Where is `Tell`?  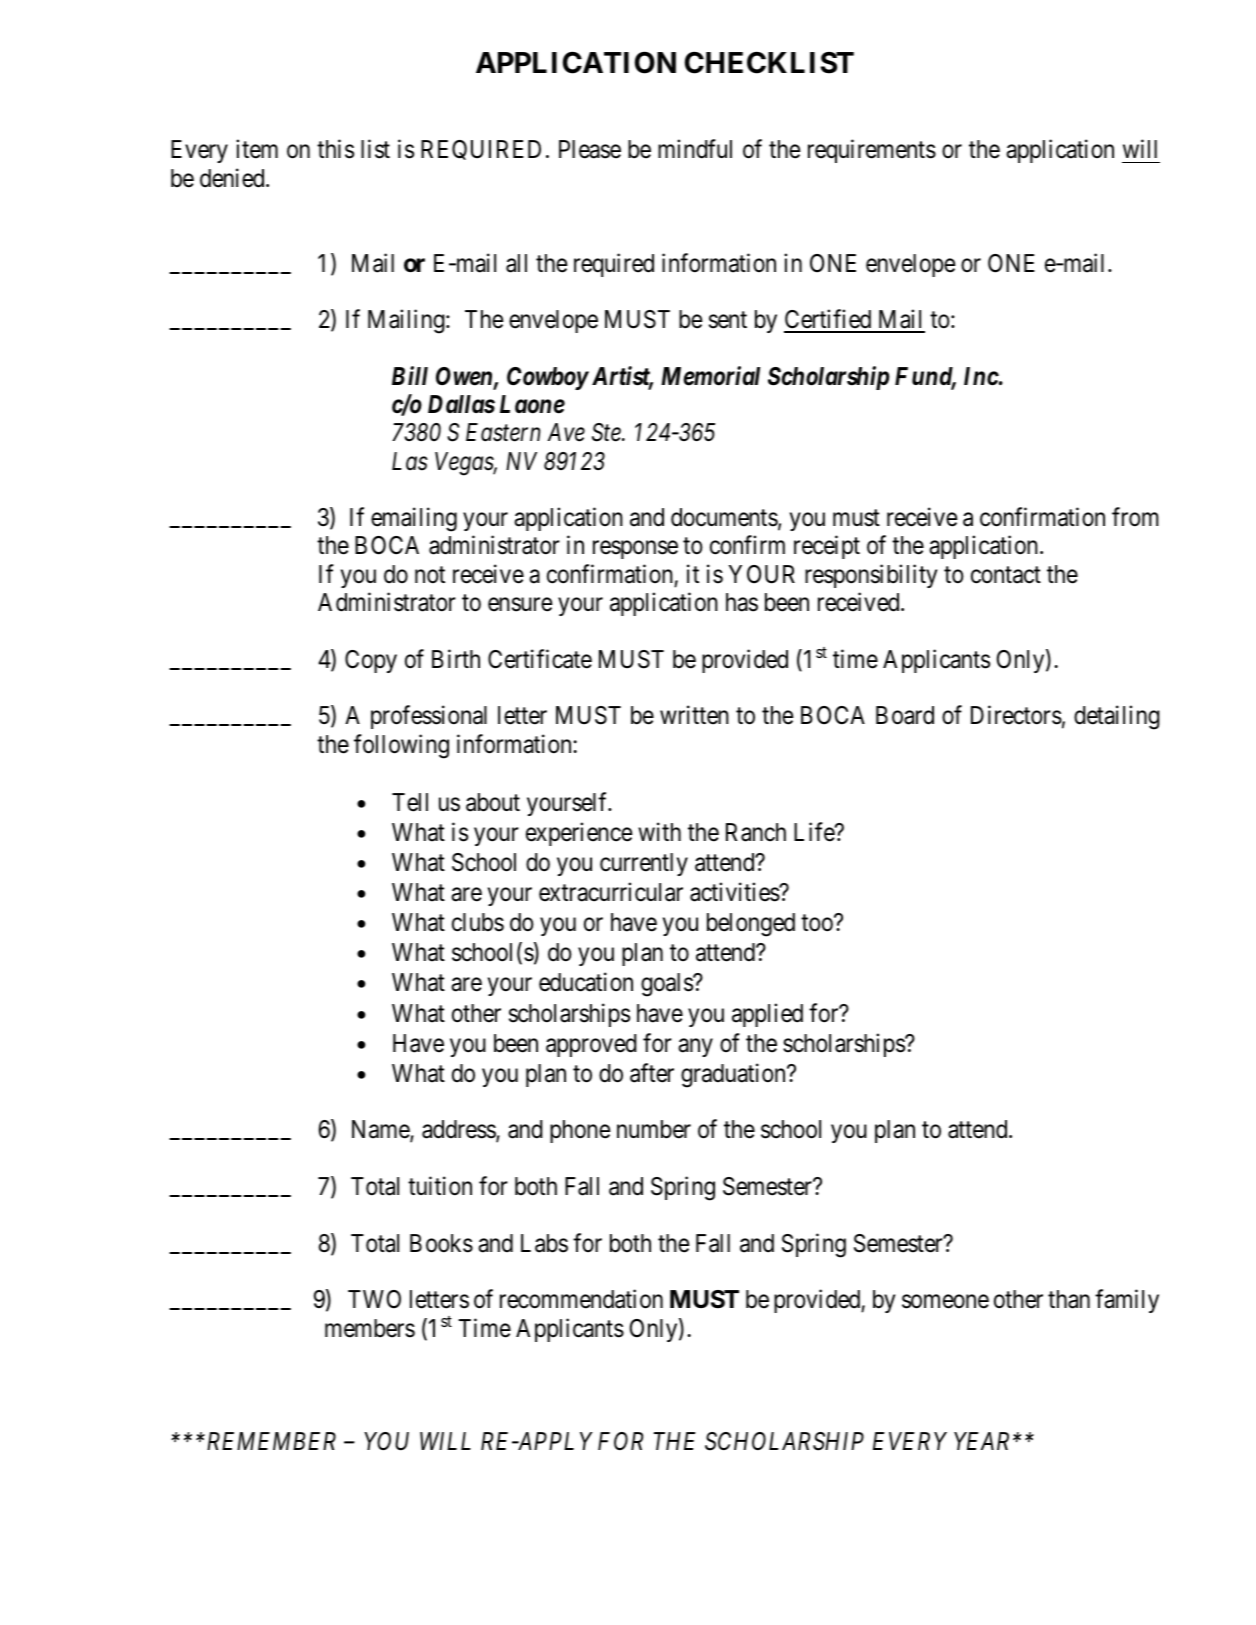 Tell is located at coordinates (410, 802).
